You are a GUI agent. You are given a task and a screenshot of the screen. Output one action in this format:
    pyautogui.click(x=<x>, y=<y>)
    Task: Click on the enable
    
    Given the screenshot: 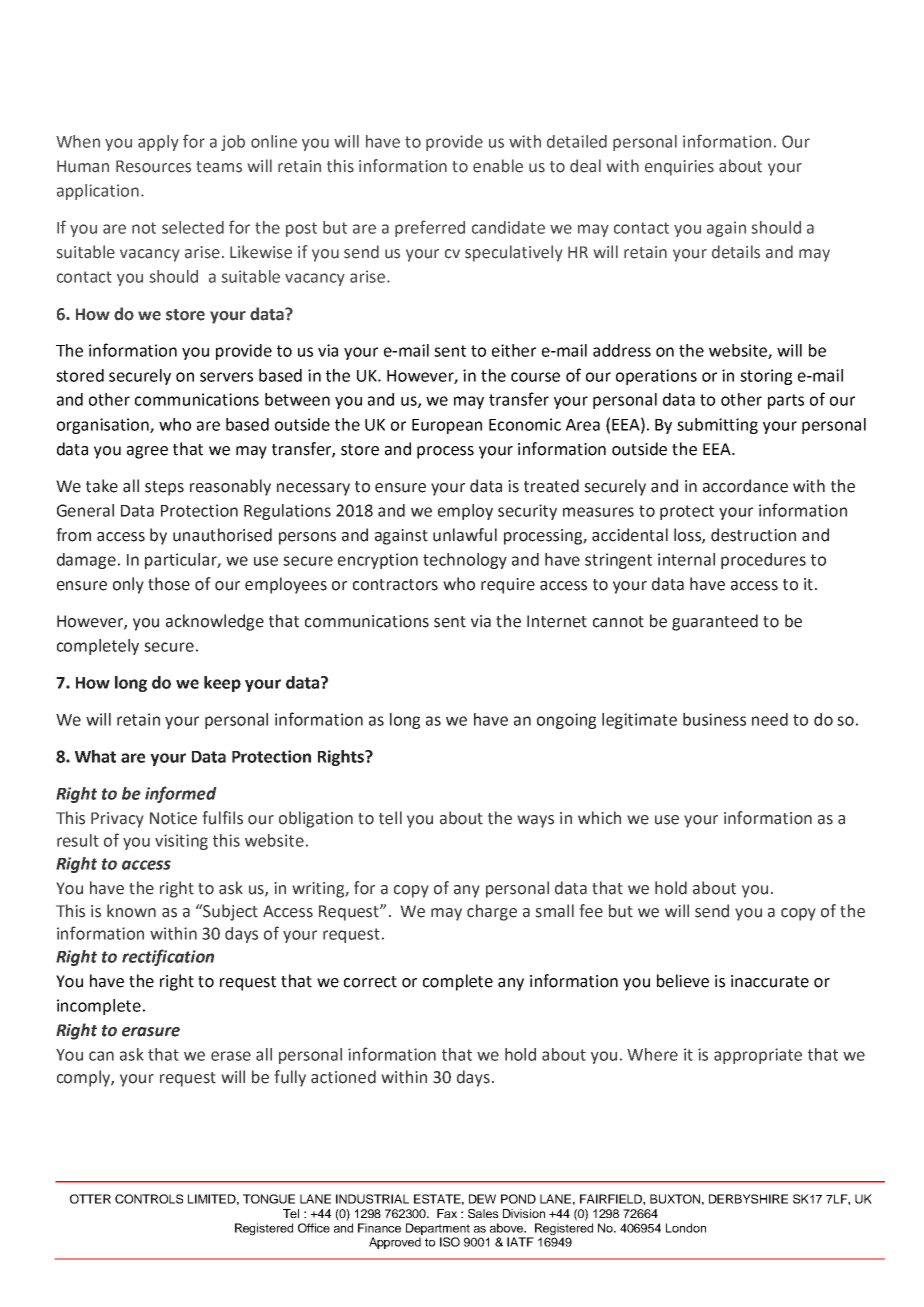 What is the action you would take?
    pyautogui.click(x=498, y=166)
